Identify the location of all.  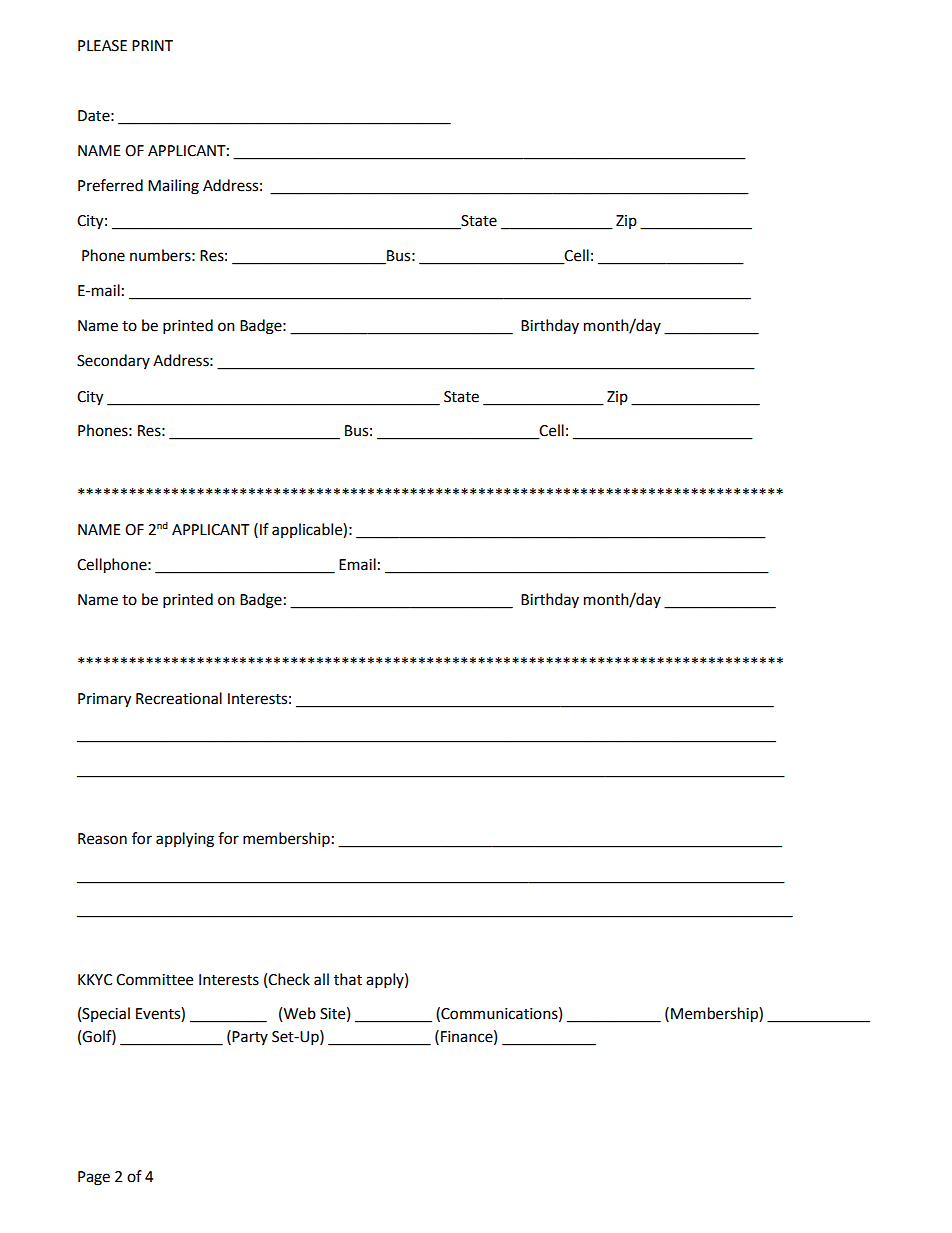
(321, 979).
